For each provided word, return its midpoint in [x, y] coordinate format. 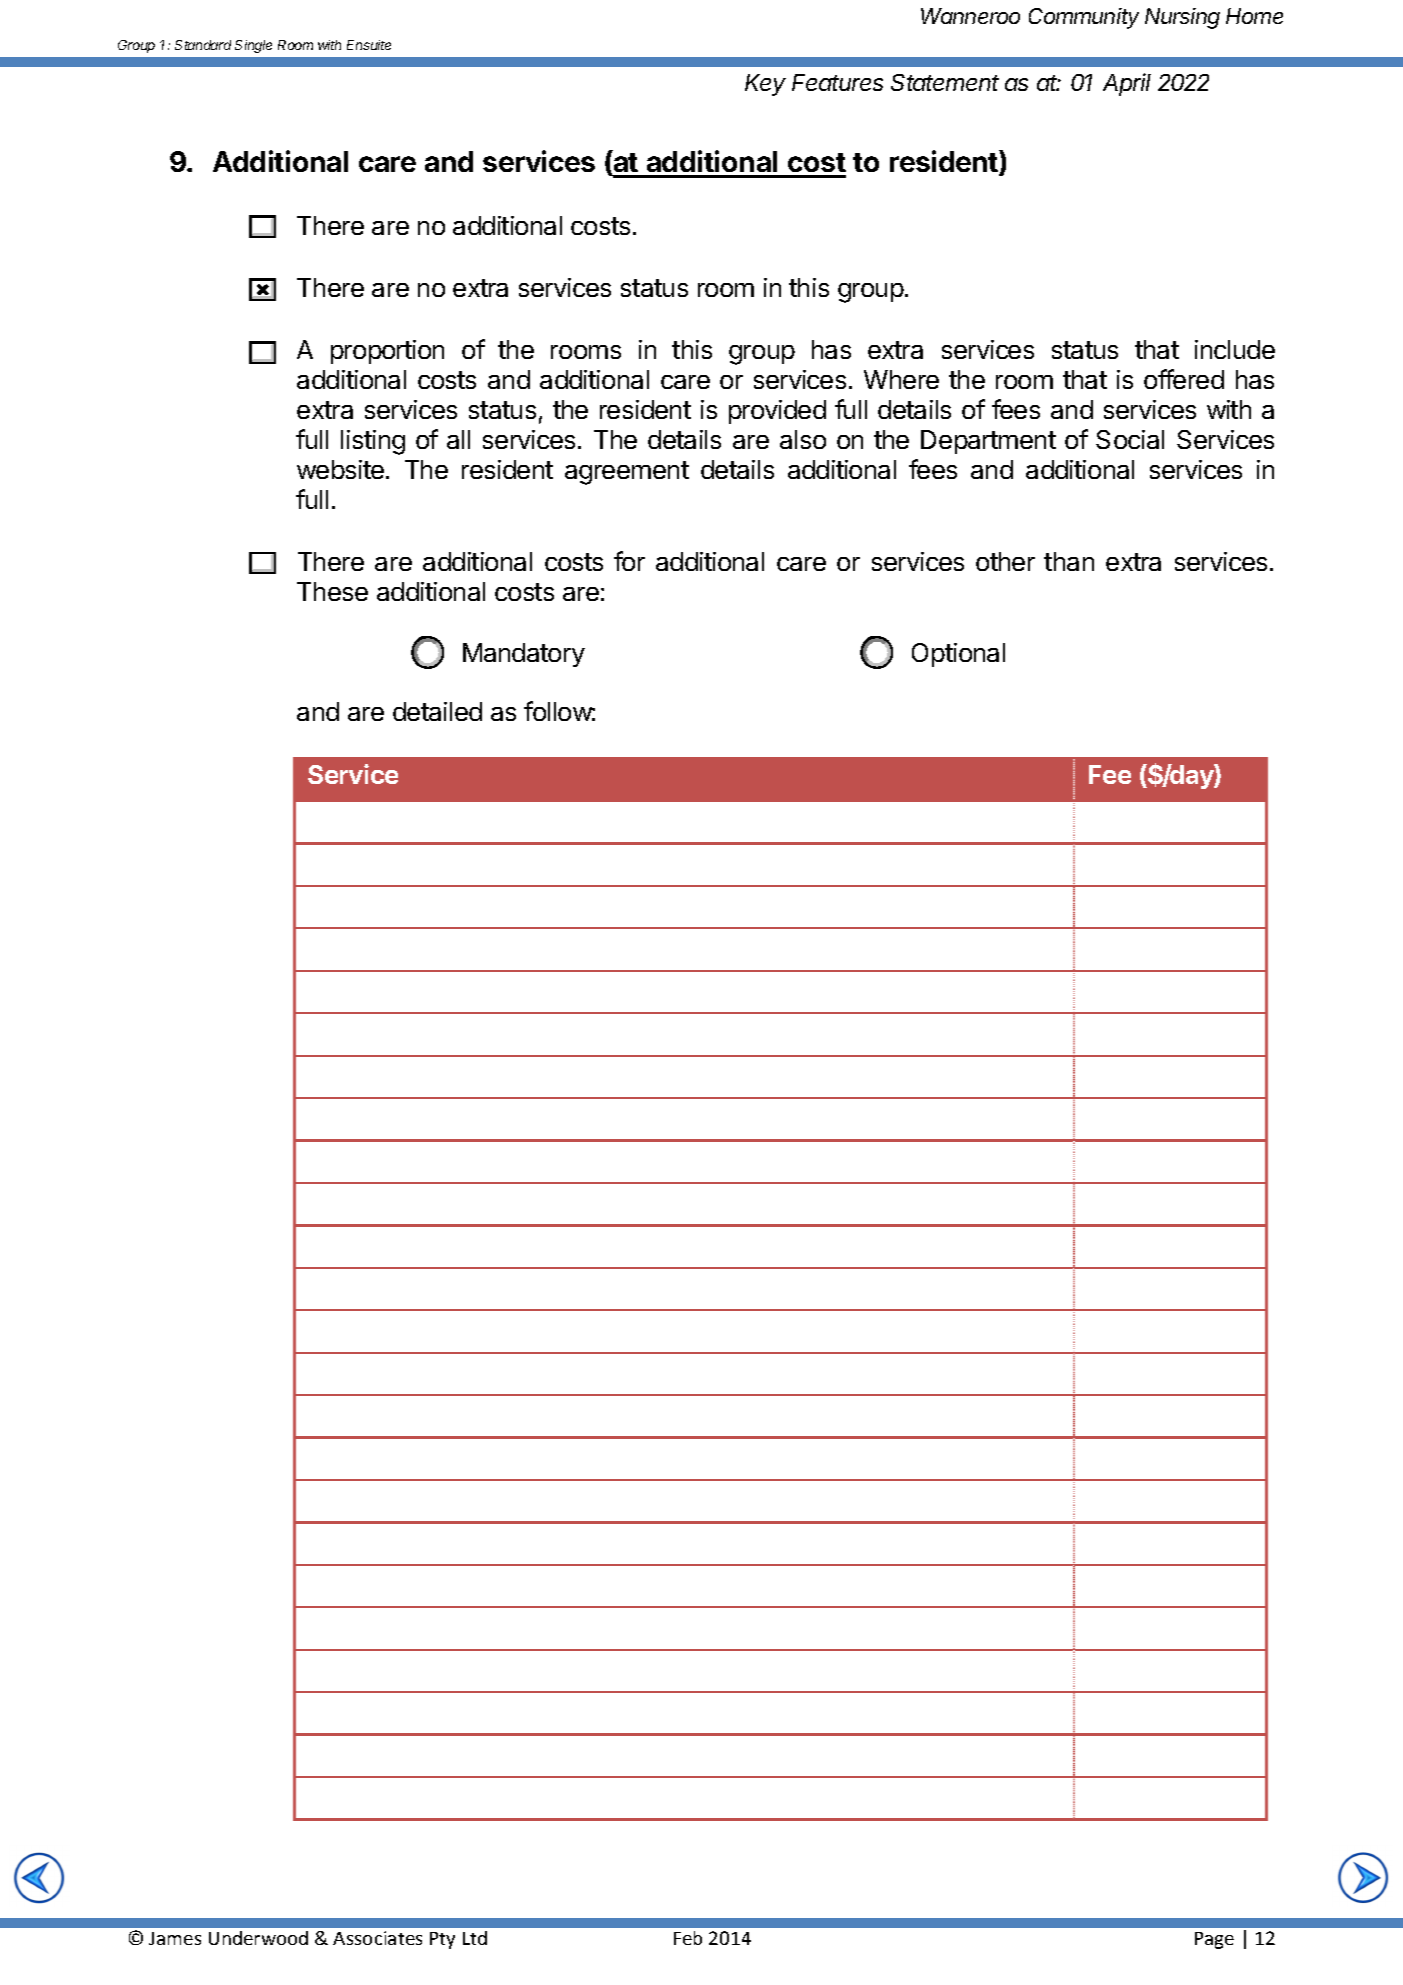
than [1069, 561]
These [332, 591]
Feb [688, 1938]
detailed [437, 711]
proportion [387, 352]
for [629, 561]
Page [1214, 1940]
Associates [377, 1938]
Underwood [258, 1938]
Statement [945, 82]
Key [765, 85]
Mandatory [524, 655]
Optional [958, 655]
